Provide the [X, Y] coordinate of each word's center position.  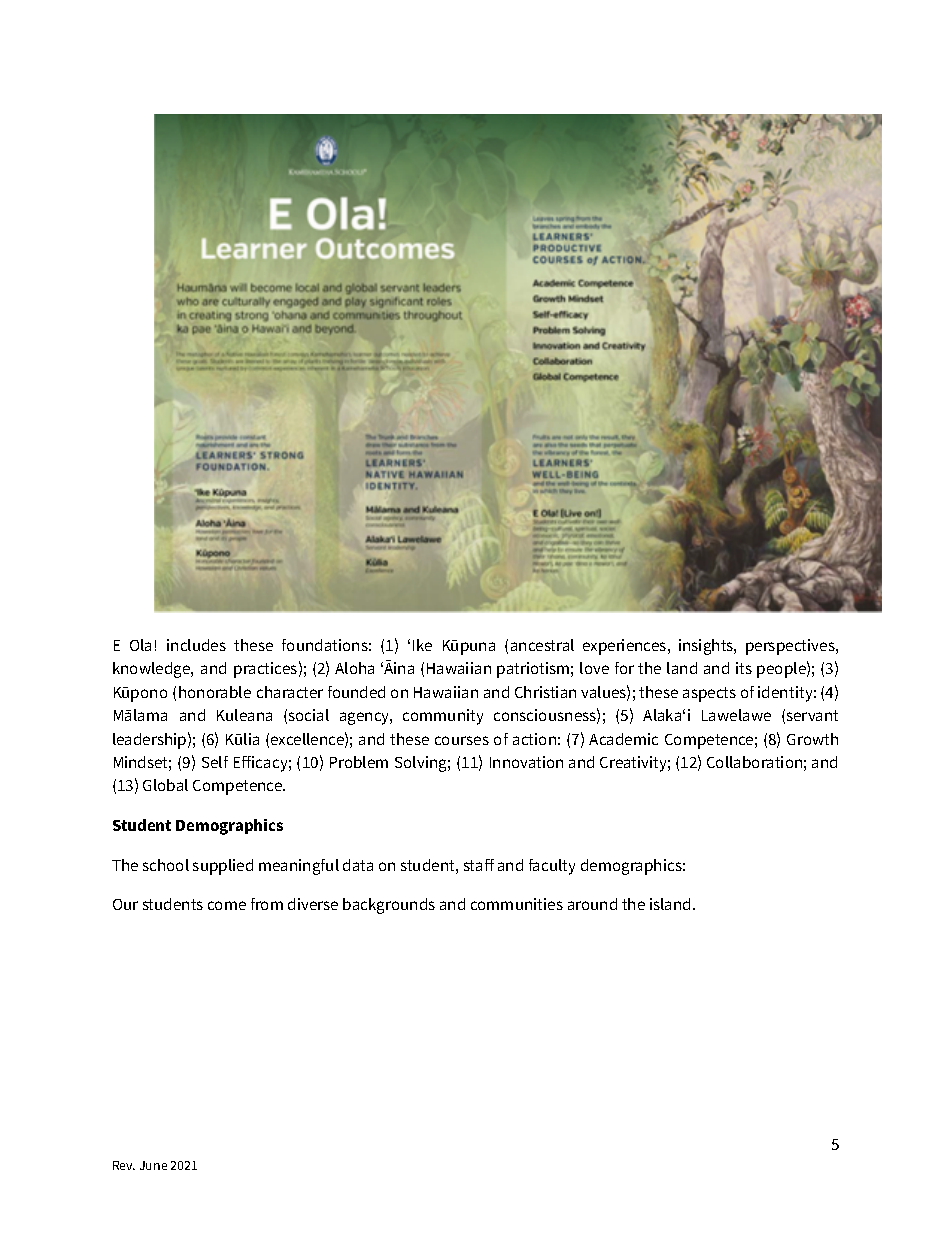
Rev [124, 1165]
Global [165, 785]
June [153, 1165]
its [744, 668]
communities [517, 904]
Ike [422, 645]
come [227, 905]
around [592, 904]
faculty [552, 867]
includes [196, 645]
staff [479, 865]
